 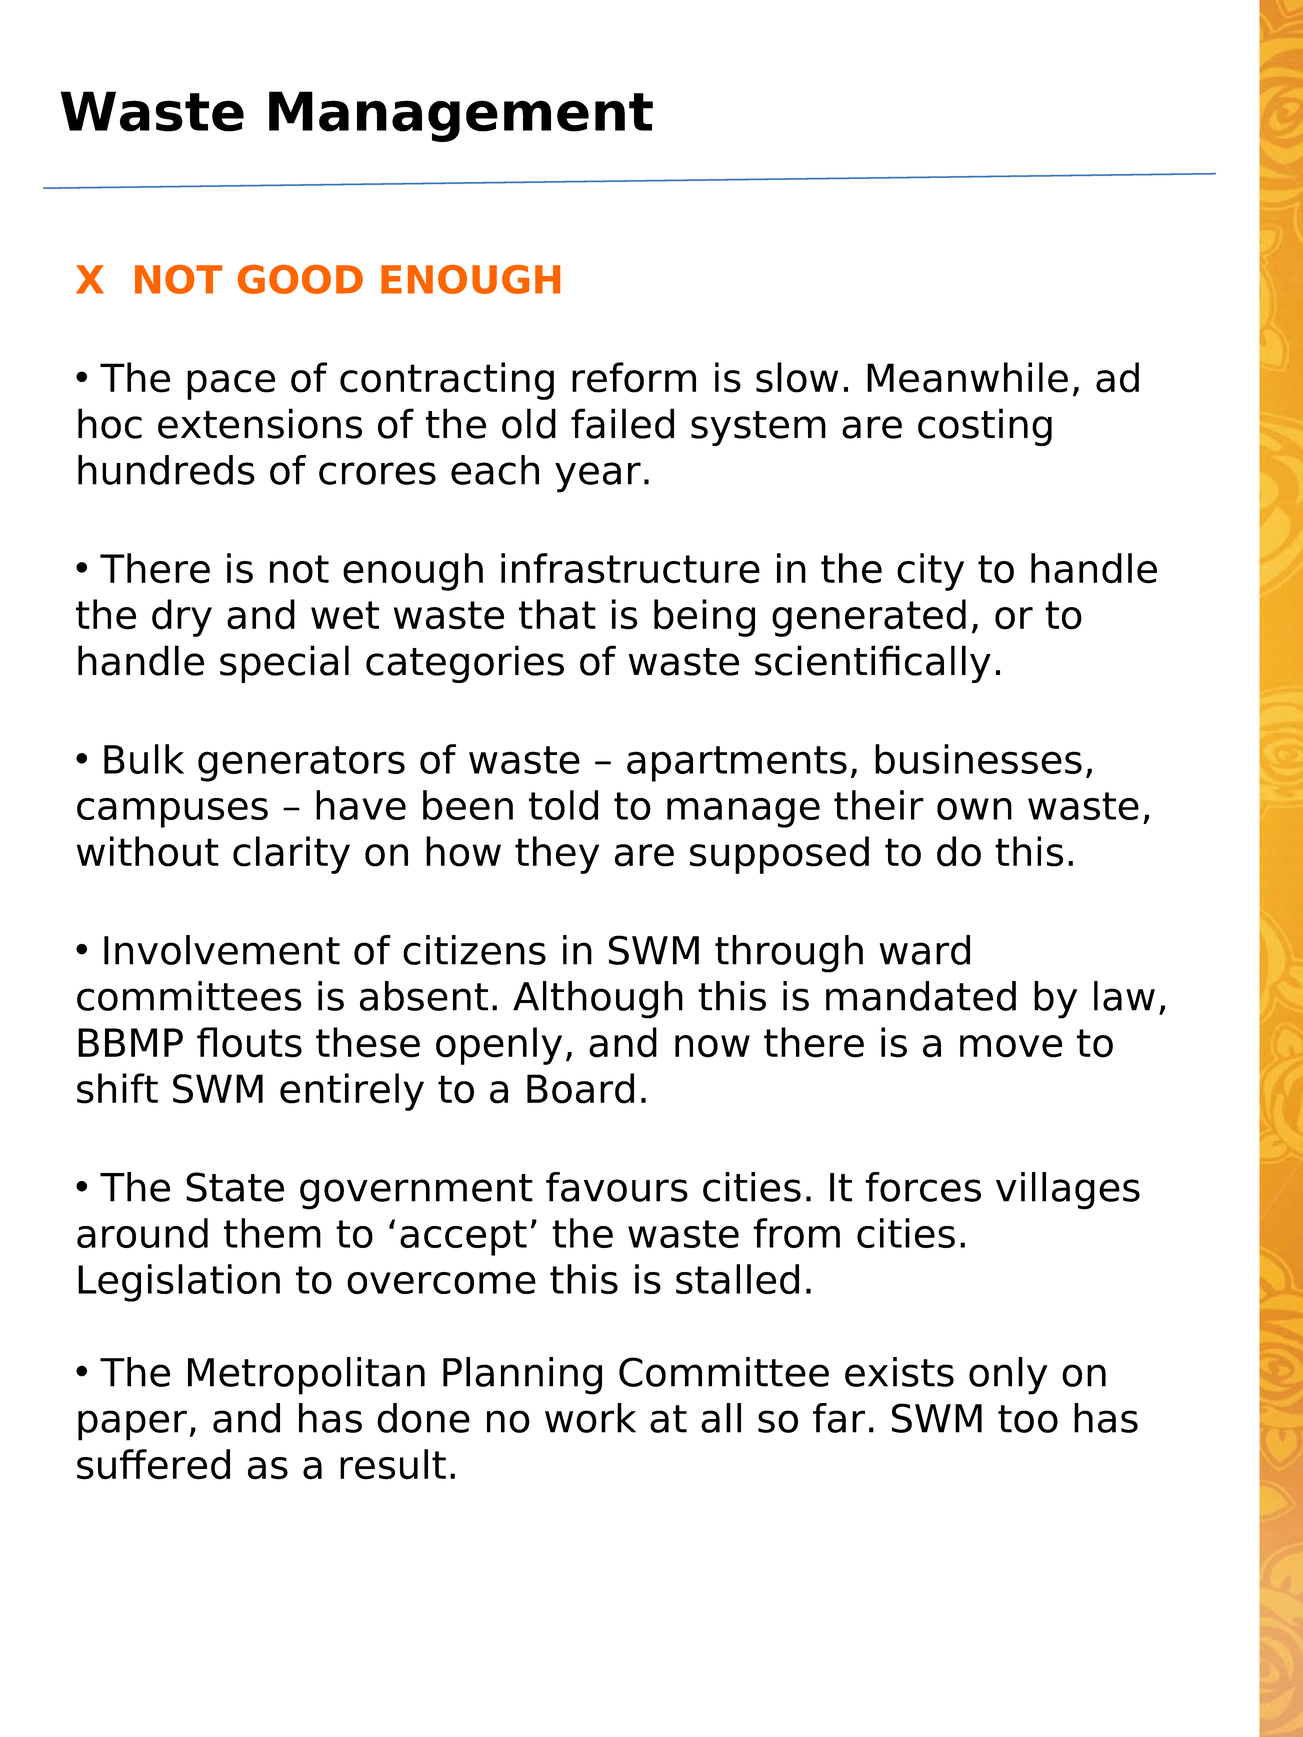 I want to click on favours, so click(x=617, y=1187).
